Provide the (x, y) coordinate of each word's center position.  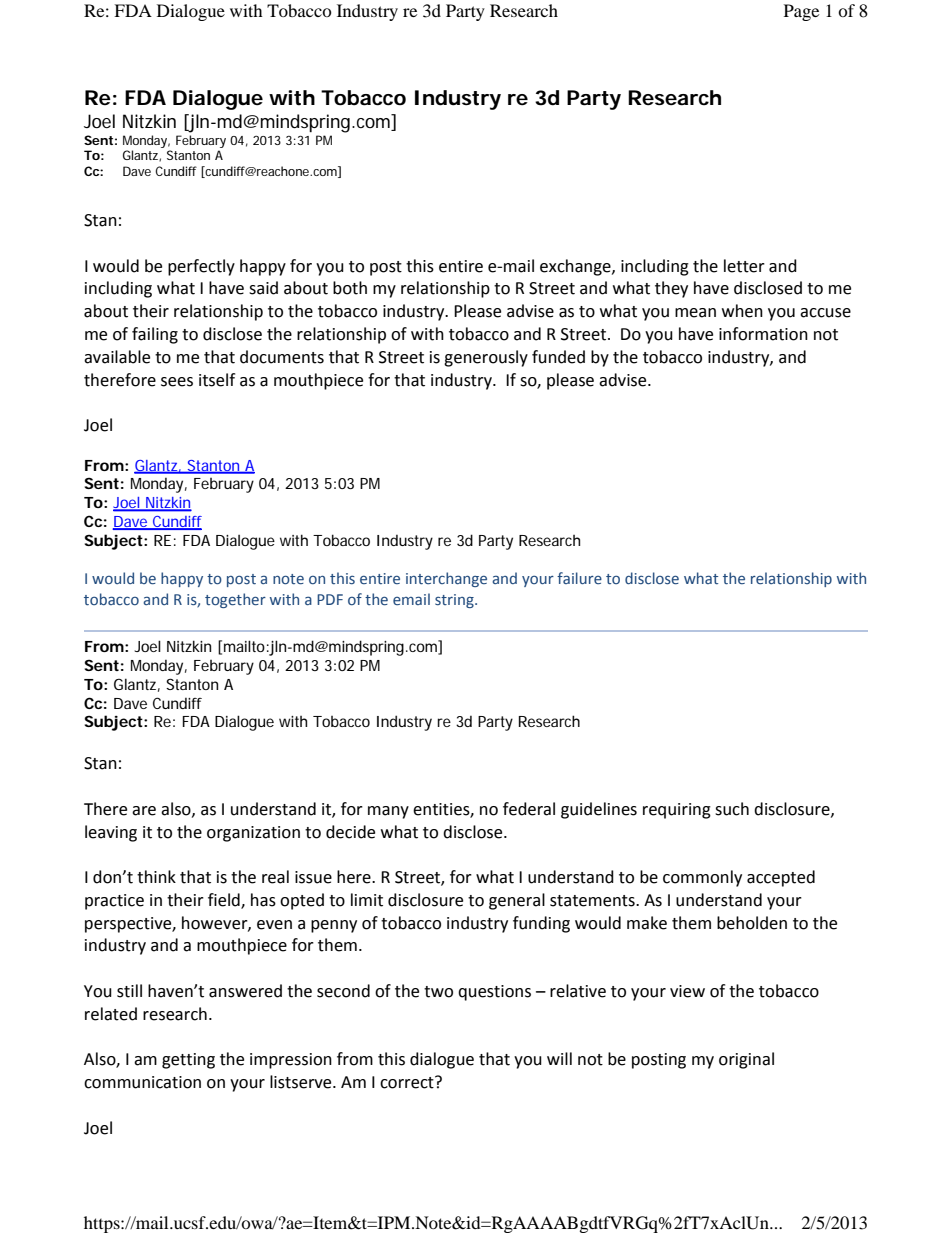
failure (579, 578)
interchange (446, 579)
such (732, 809)
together (235, 600)
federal (529, 809)
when (742, 311)
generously (486, 358)
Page (801, 12)
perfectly (201, 267)
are (144, 811)
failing (155, 335)
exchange (576, 267)
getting (188, 1061)
